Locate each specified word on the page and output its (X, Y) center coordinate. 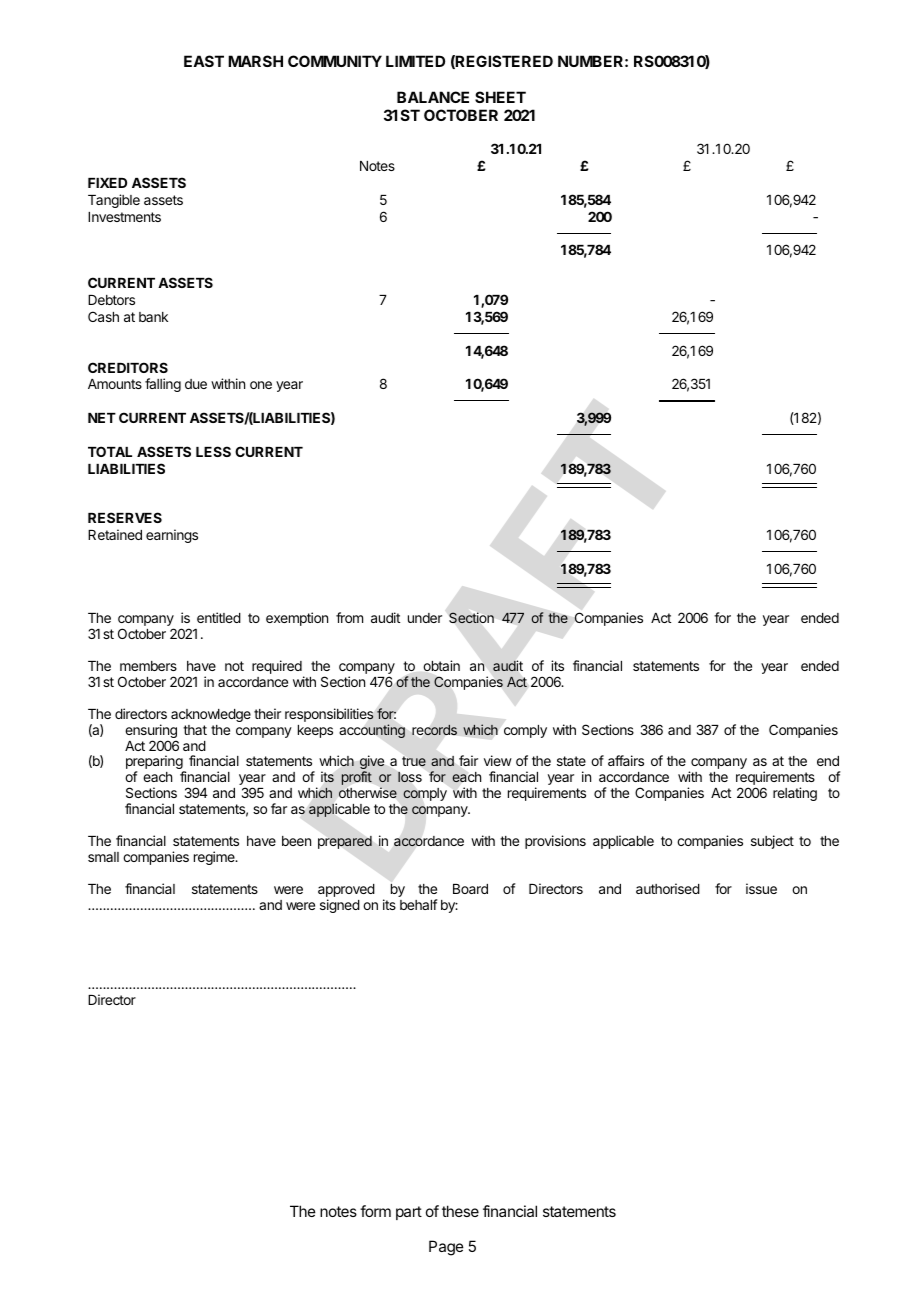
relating (795, 794)
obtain (441, 665)
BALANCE (433, 97)
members (148, 666)
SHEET (500, 97)
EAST (204, 61)
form (375, 1211)
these (460, 1211)
